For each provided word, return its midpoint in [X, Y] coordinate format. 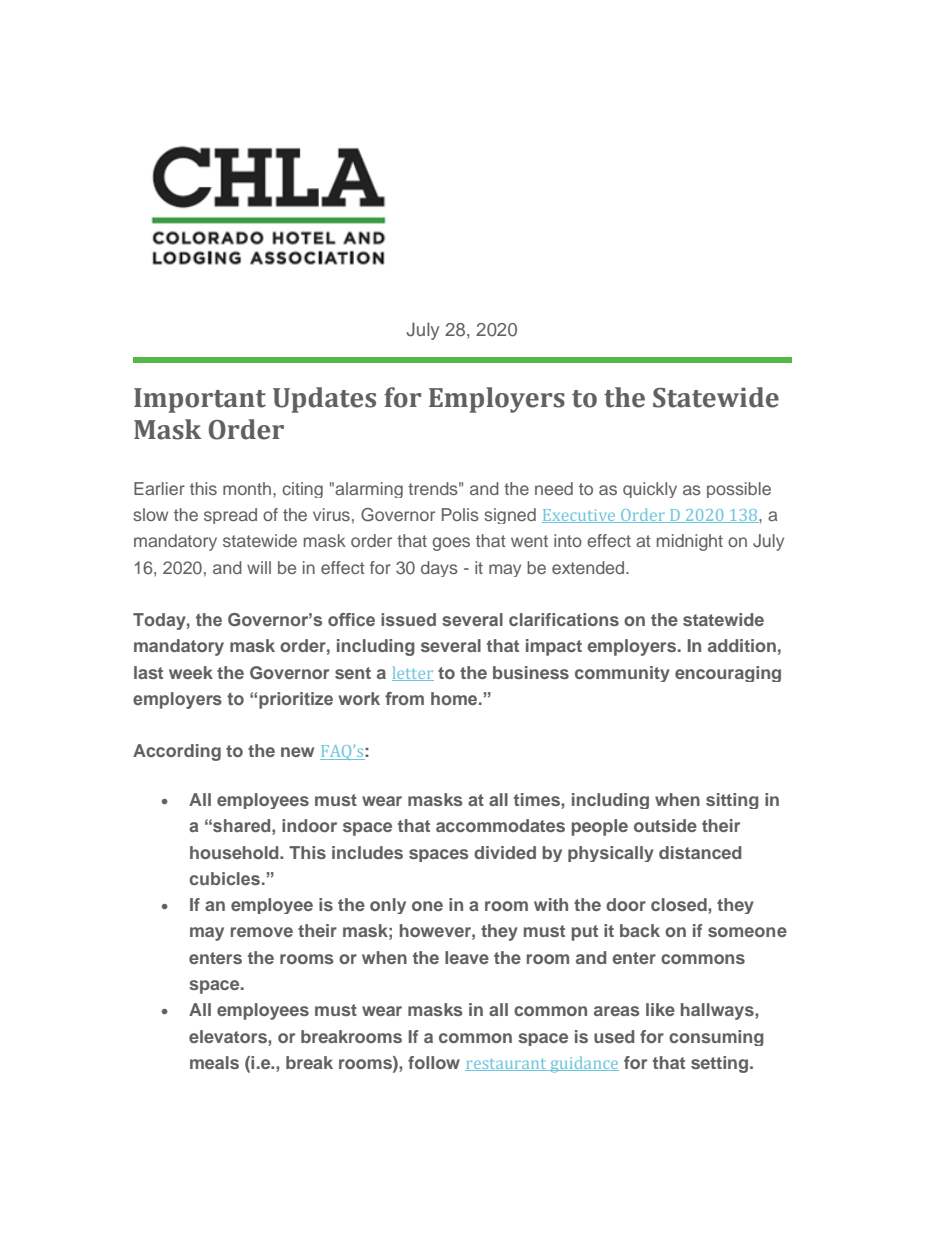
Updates [324, 400]
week [191, 672]
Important [200, 400]
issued [408, 619]
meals [214, 1062]
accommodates [500, 825]
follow [434, 1062]
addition [742, 645]
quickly [650, 490]
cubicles [224, 878]
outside [665, 825]
